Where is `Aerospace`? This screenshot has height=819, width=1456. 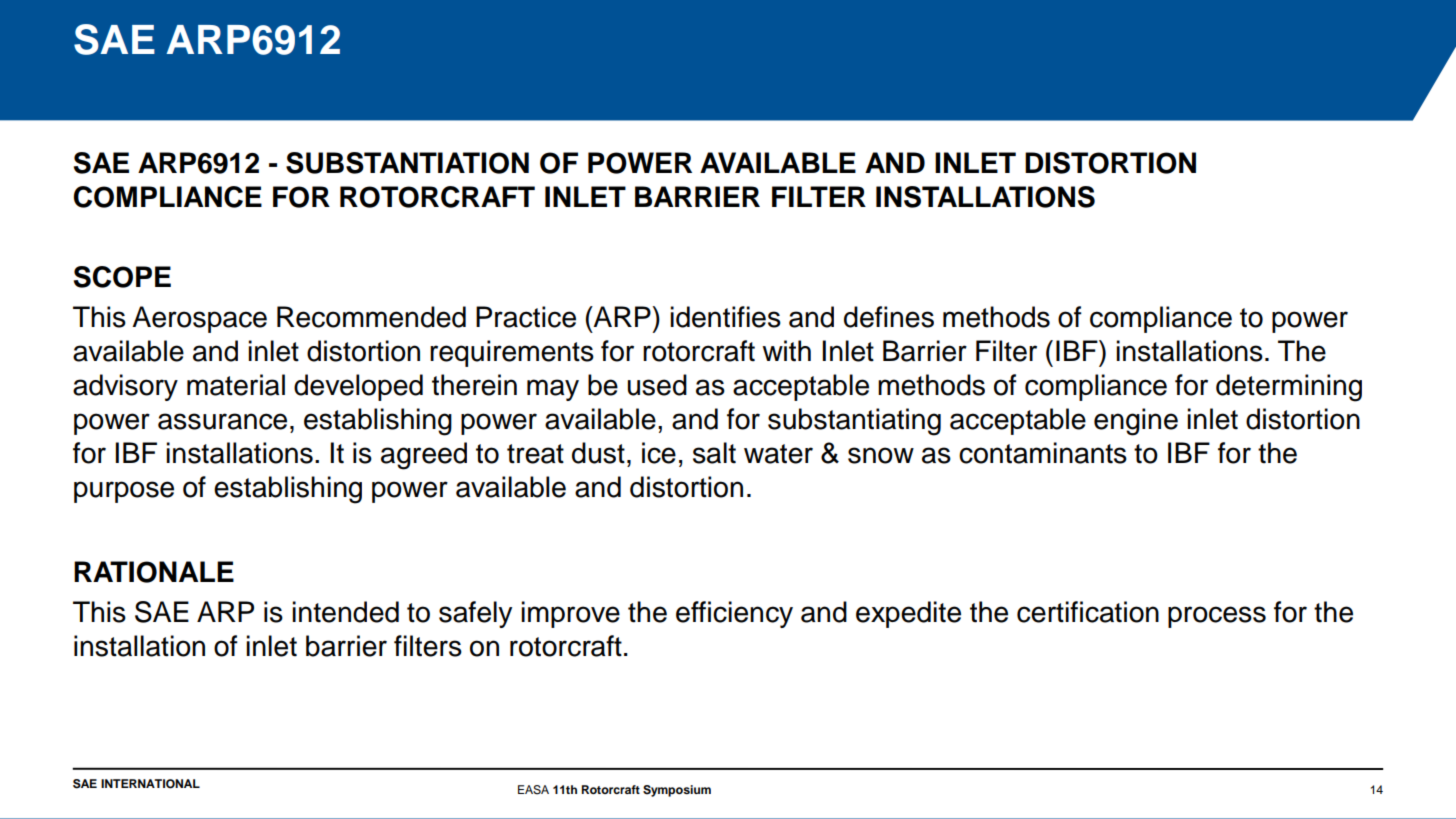 Aerospace is located at coordinates (199, 319).
